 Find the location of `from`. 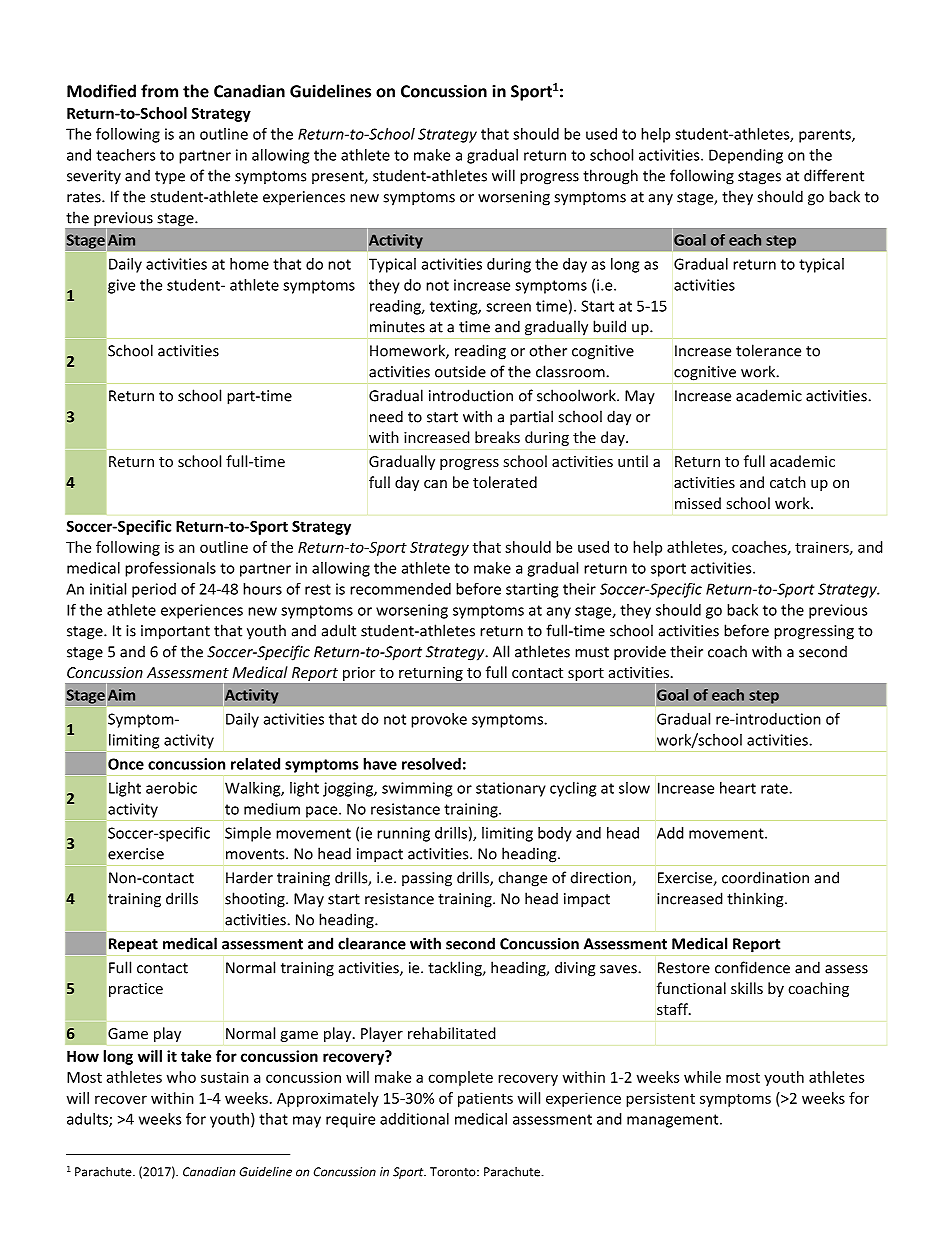

from is located at coordinates (159, 91).
